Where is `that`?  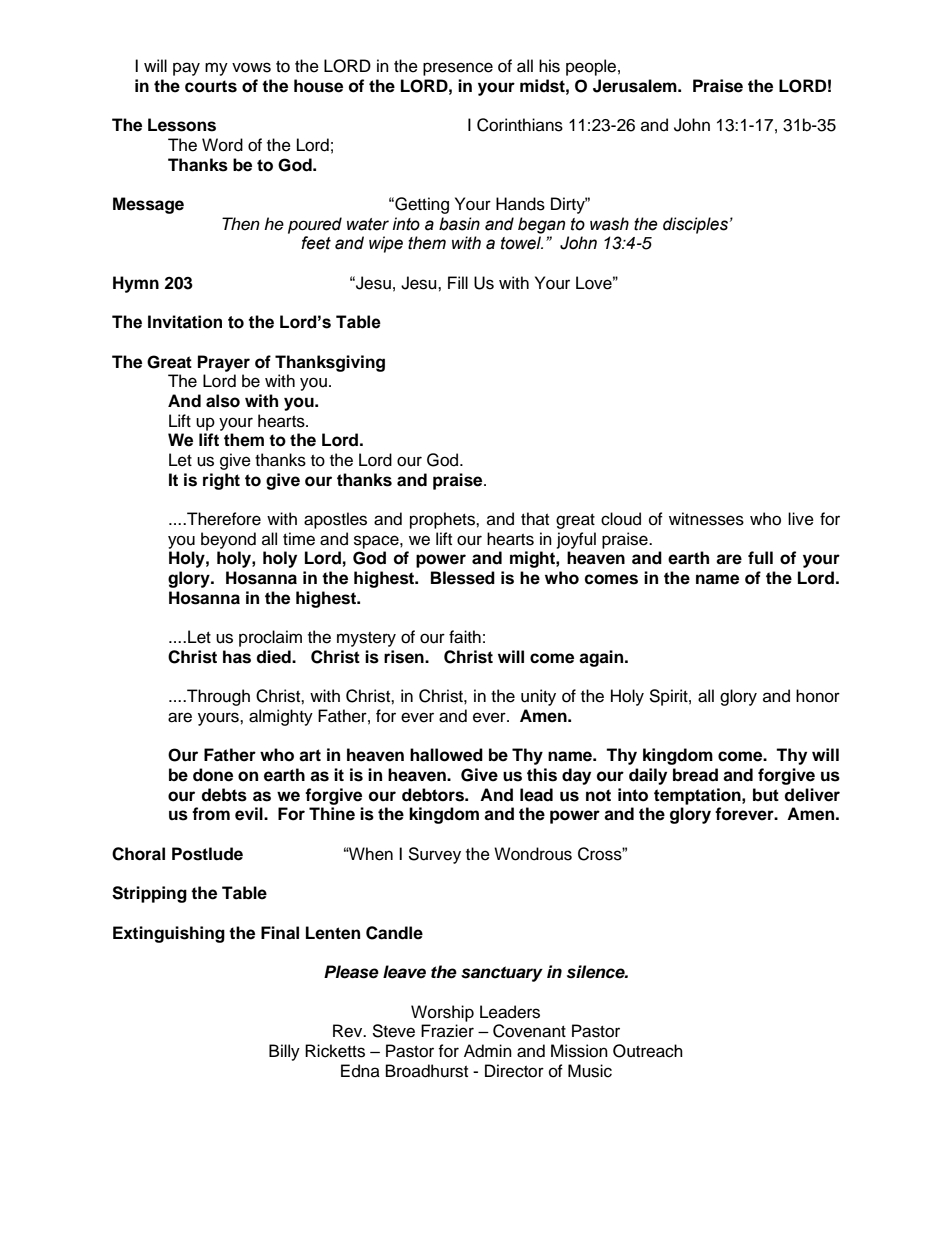 that is located at coordinates (535, 518).
